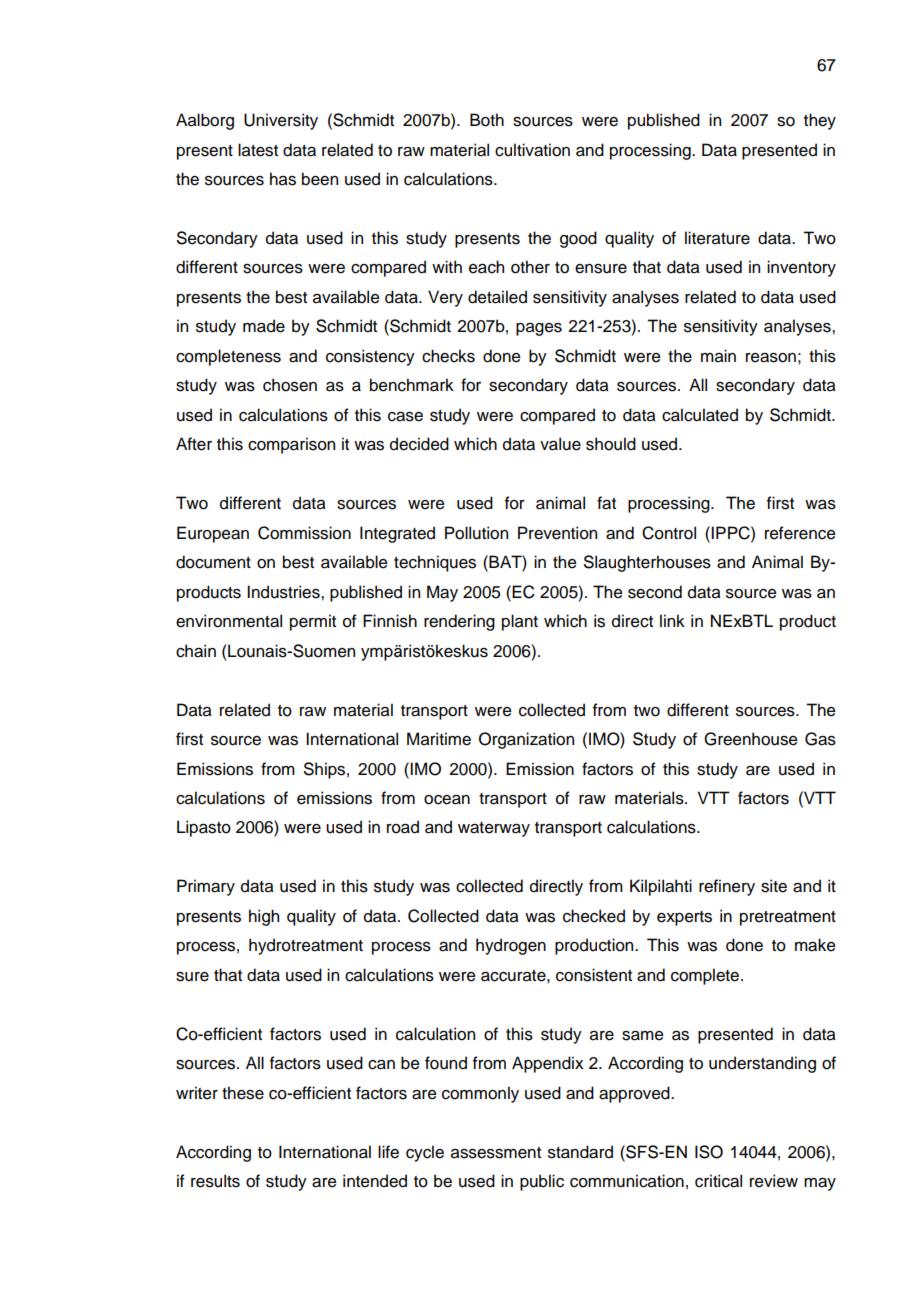 The image size is (924, 1308). I want to click on assessment, so click(496, 1153).
